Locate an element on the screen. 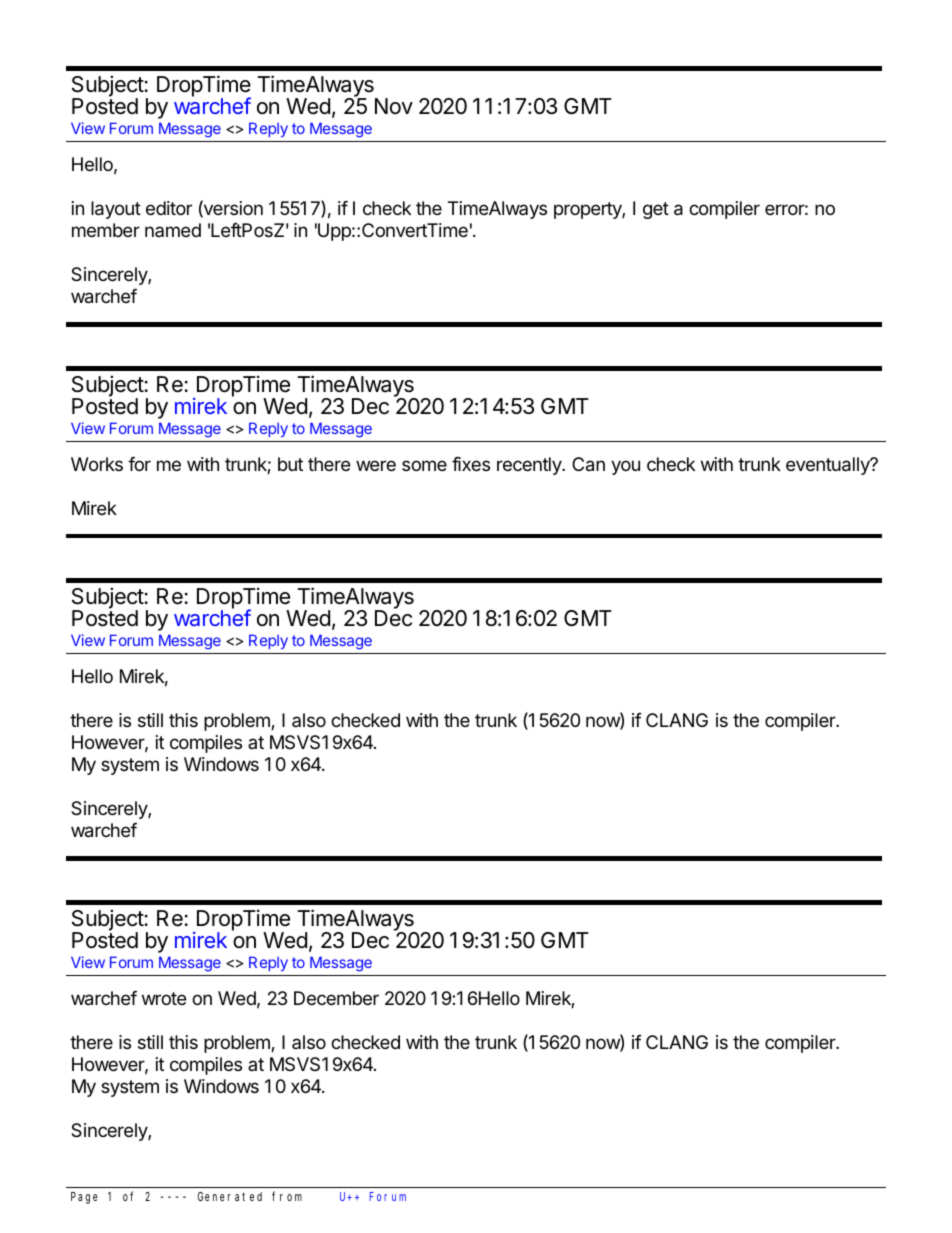  wrote is located at coordinates (164, 998).
